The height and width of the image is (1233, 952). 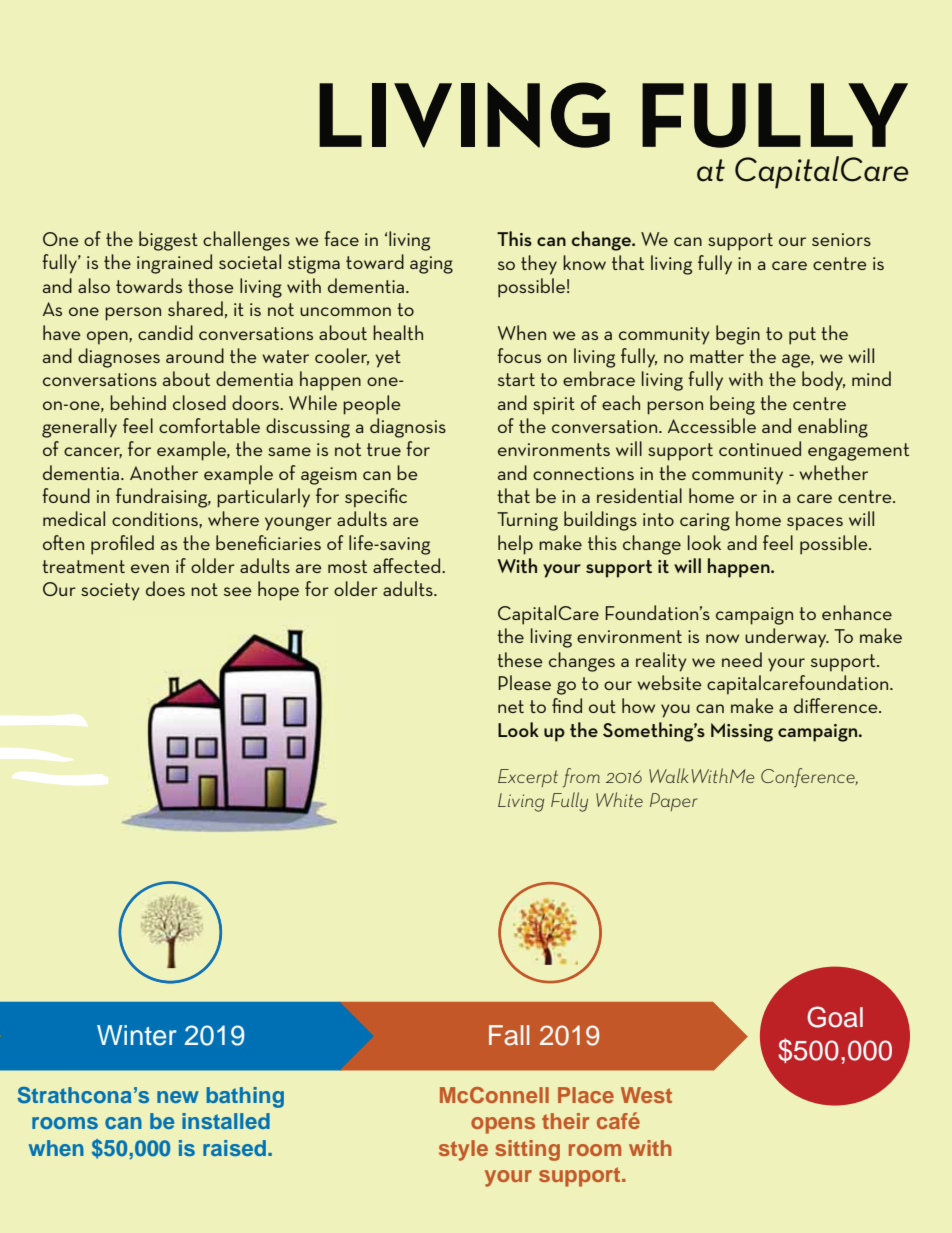 I want to click on Another, so click(x=164, y=472).
